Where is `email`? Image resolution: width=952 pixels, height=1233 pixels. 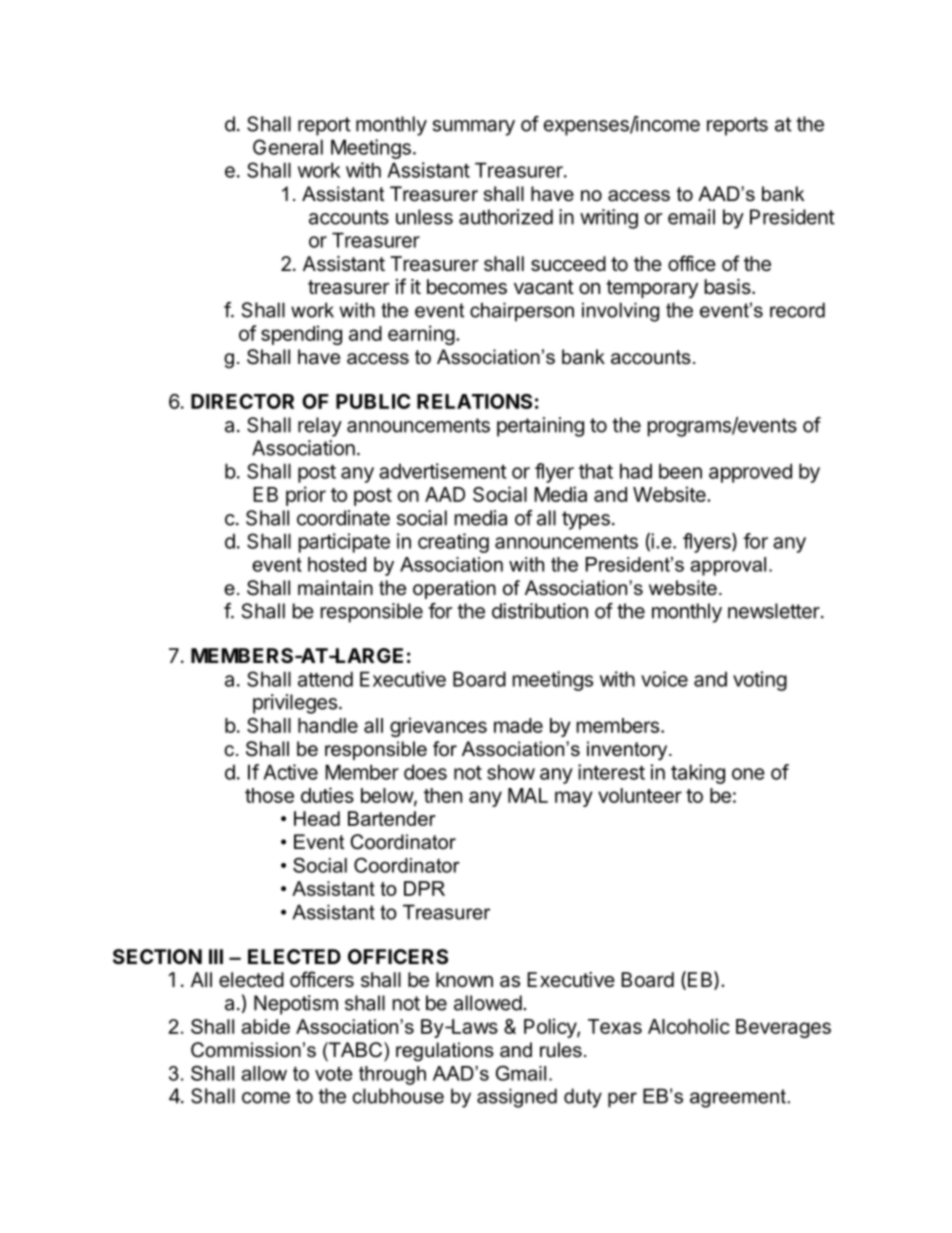 email is located at coordinates (691, 217).
